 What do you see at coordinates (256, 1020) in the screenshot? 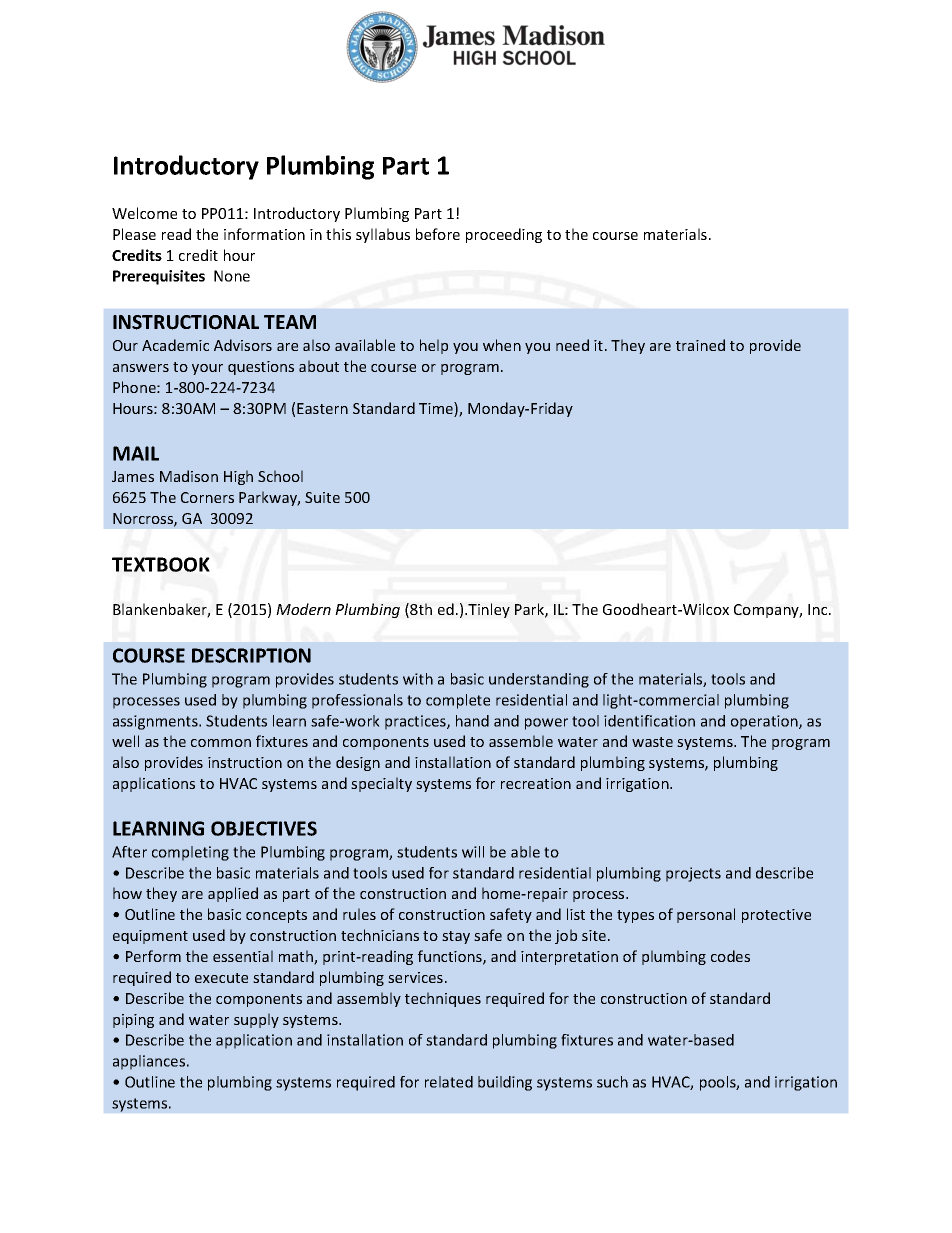
I see `supply` at bounding box center [256, 1020].
